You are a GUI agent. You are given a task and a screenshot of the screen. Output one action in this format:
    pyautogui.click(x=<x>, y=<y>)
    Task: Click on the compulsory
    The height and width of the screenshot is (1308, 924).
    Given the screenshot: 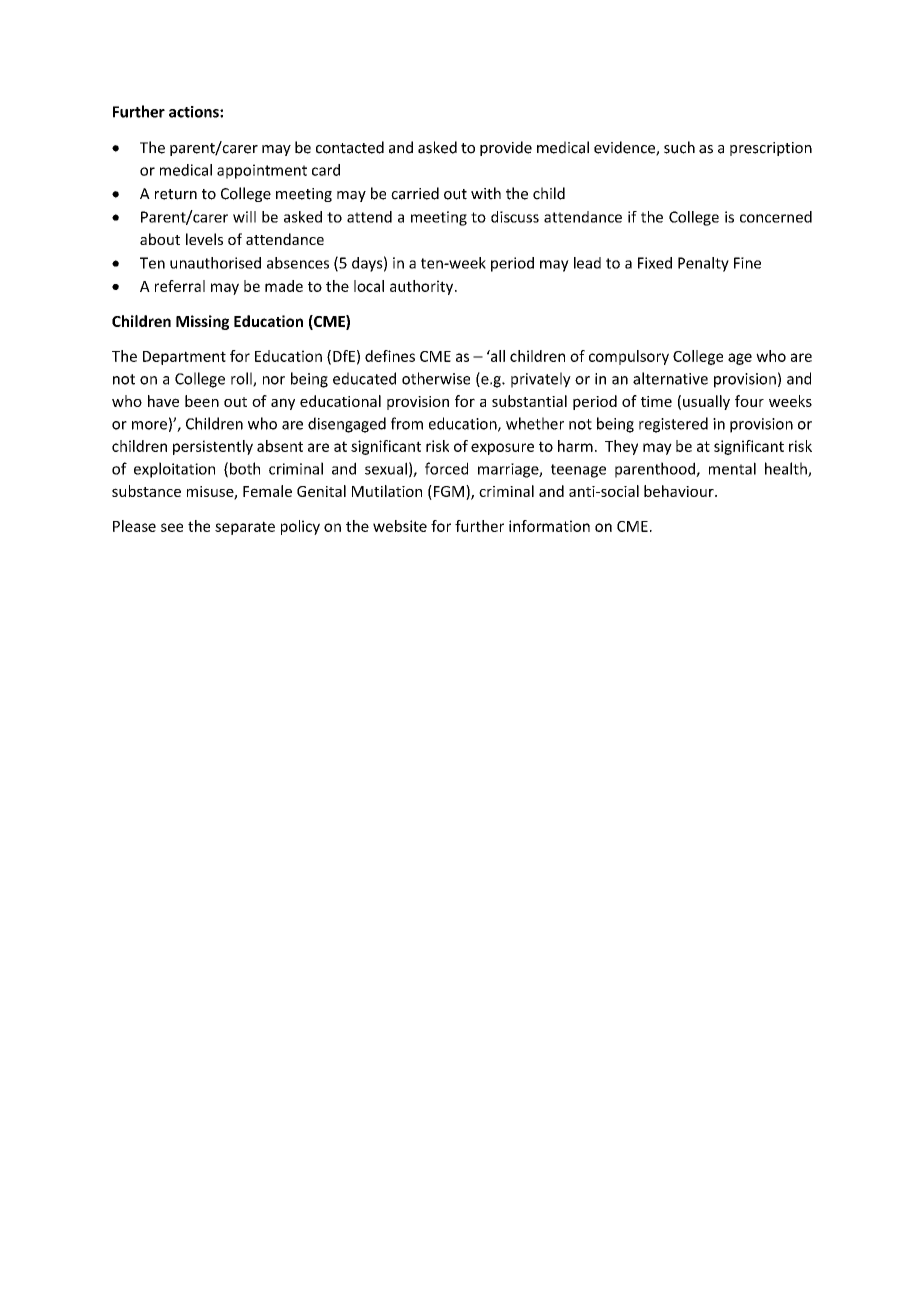 What is the action you would take?
    pyautogui.click(x=629, y=357)
